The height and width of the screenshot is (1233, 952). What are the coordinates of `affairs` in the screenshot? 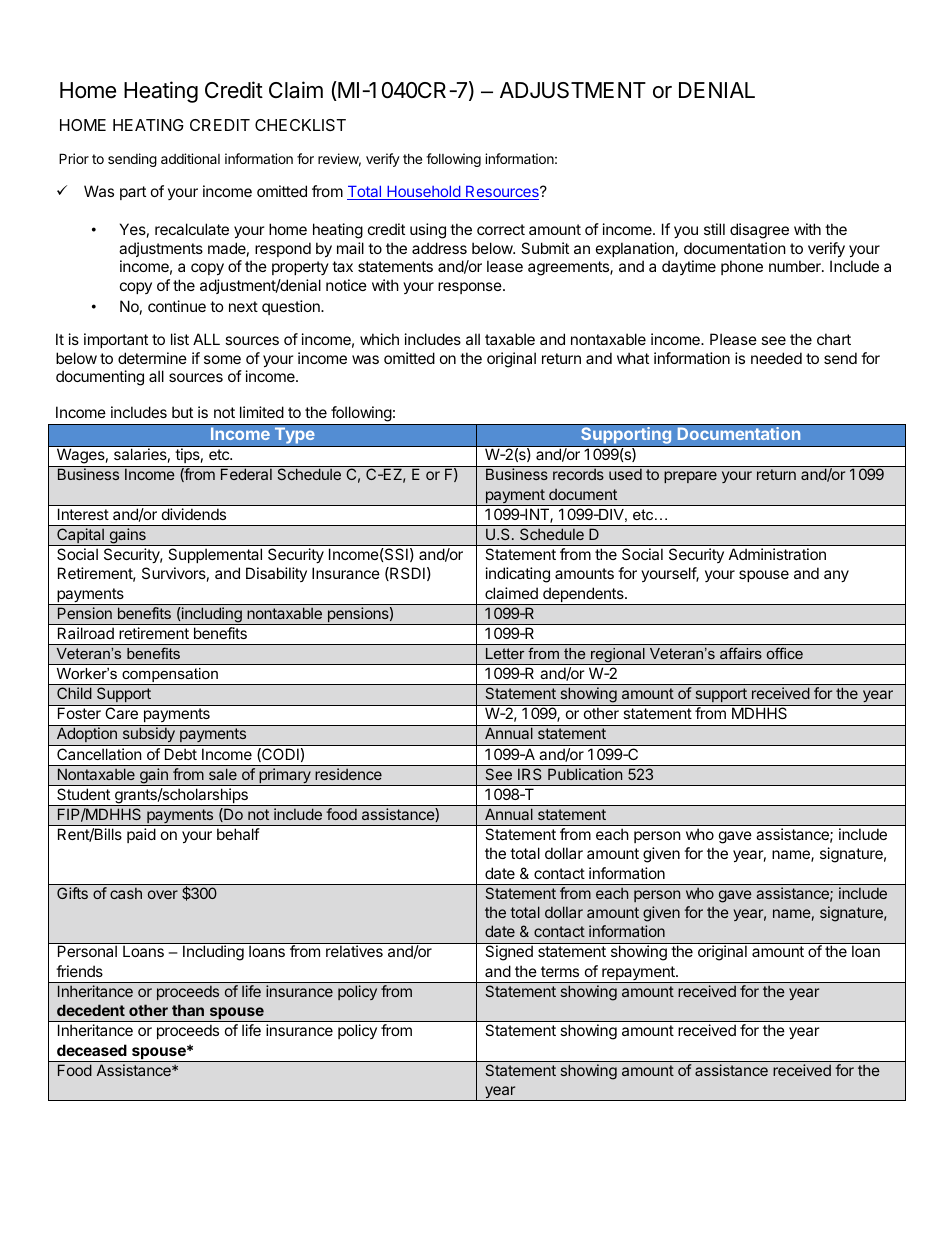 It's located at (741, 653).
